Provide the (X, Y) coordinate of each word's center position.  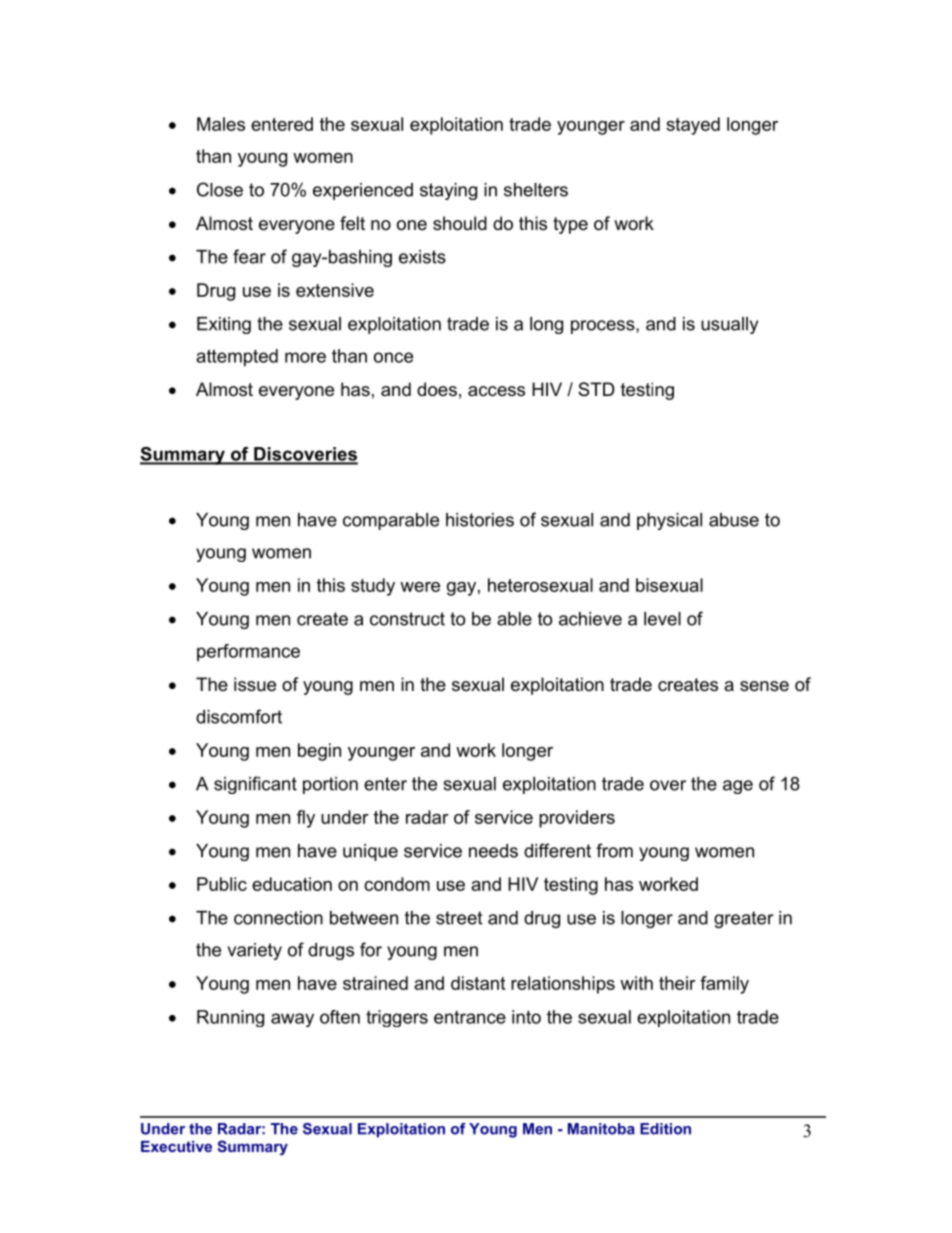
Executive (176, 1146)
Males (221, 124)
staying (448, 191)
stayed (693, 126)
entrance (470, 1017)
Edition (665, 1129)
